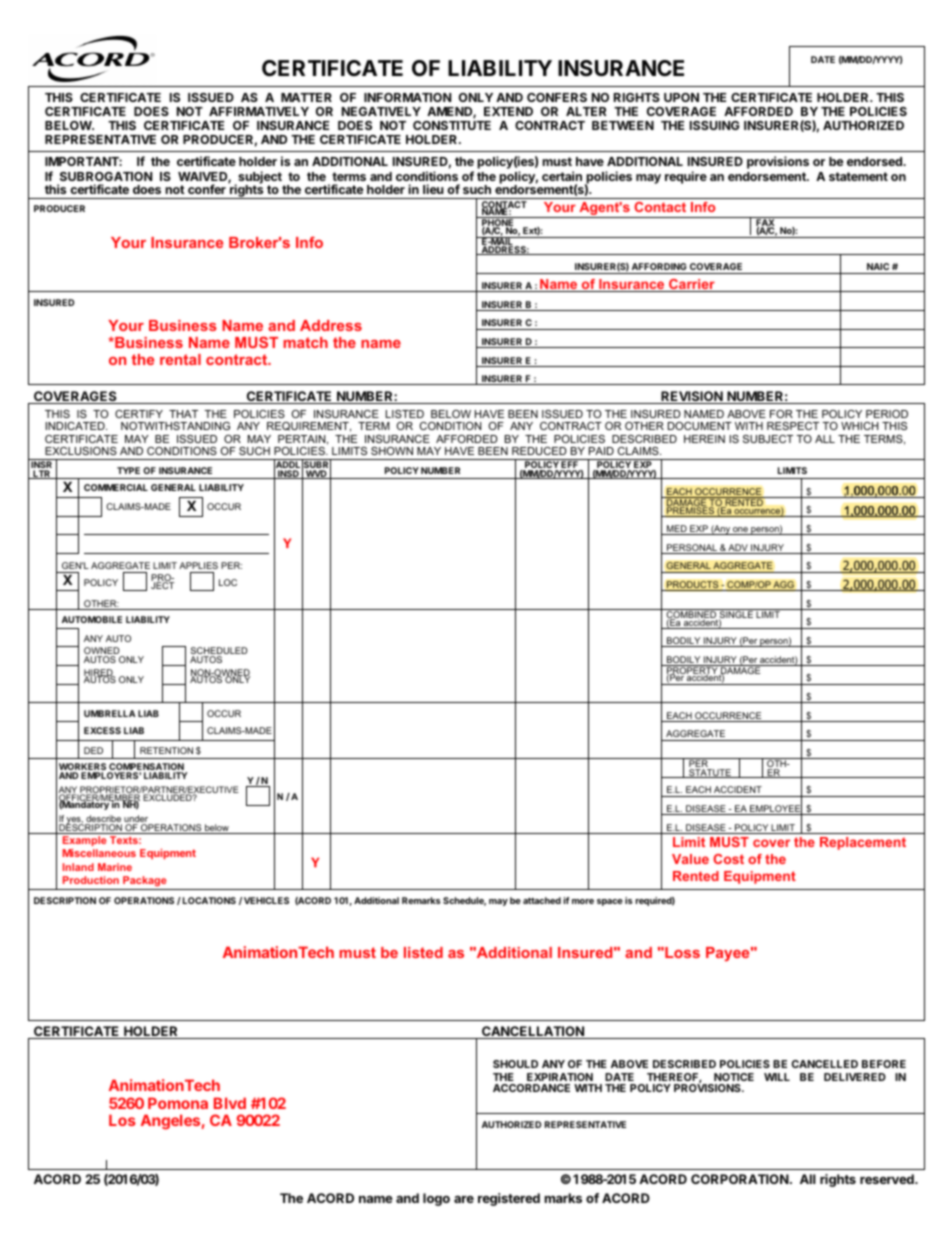 The image size is (952, 1233). Describe the element at coordinates (259, 111) in the page. I see `AFFIRMATIVELY` at that location.
